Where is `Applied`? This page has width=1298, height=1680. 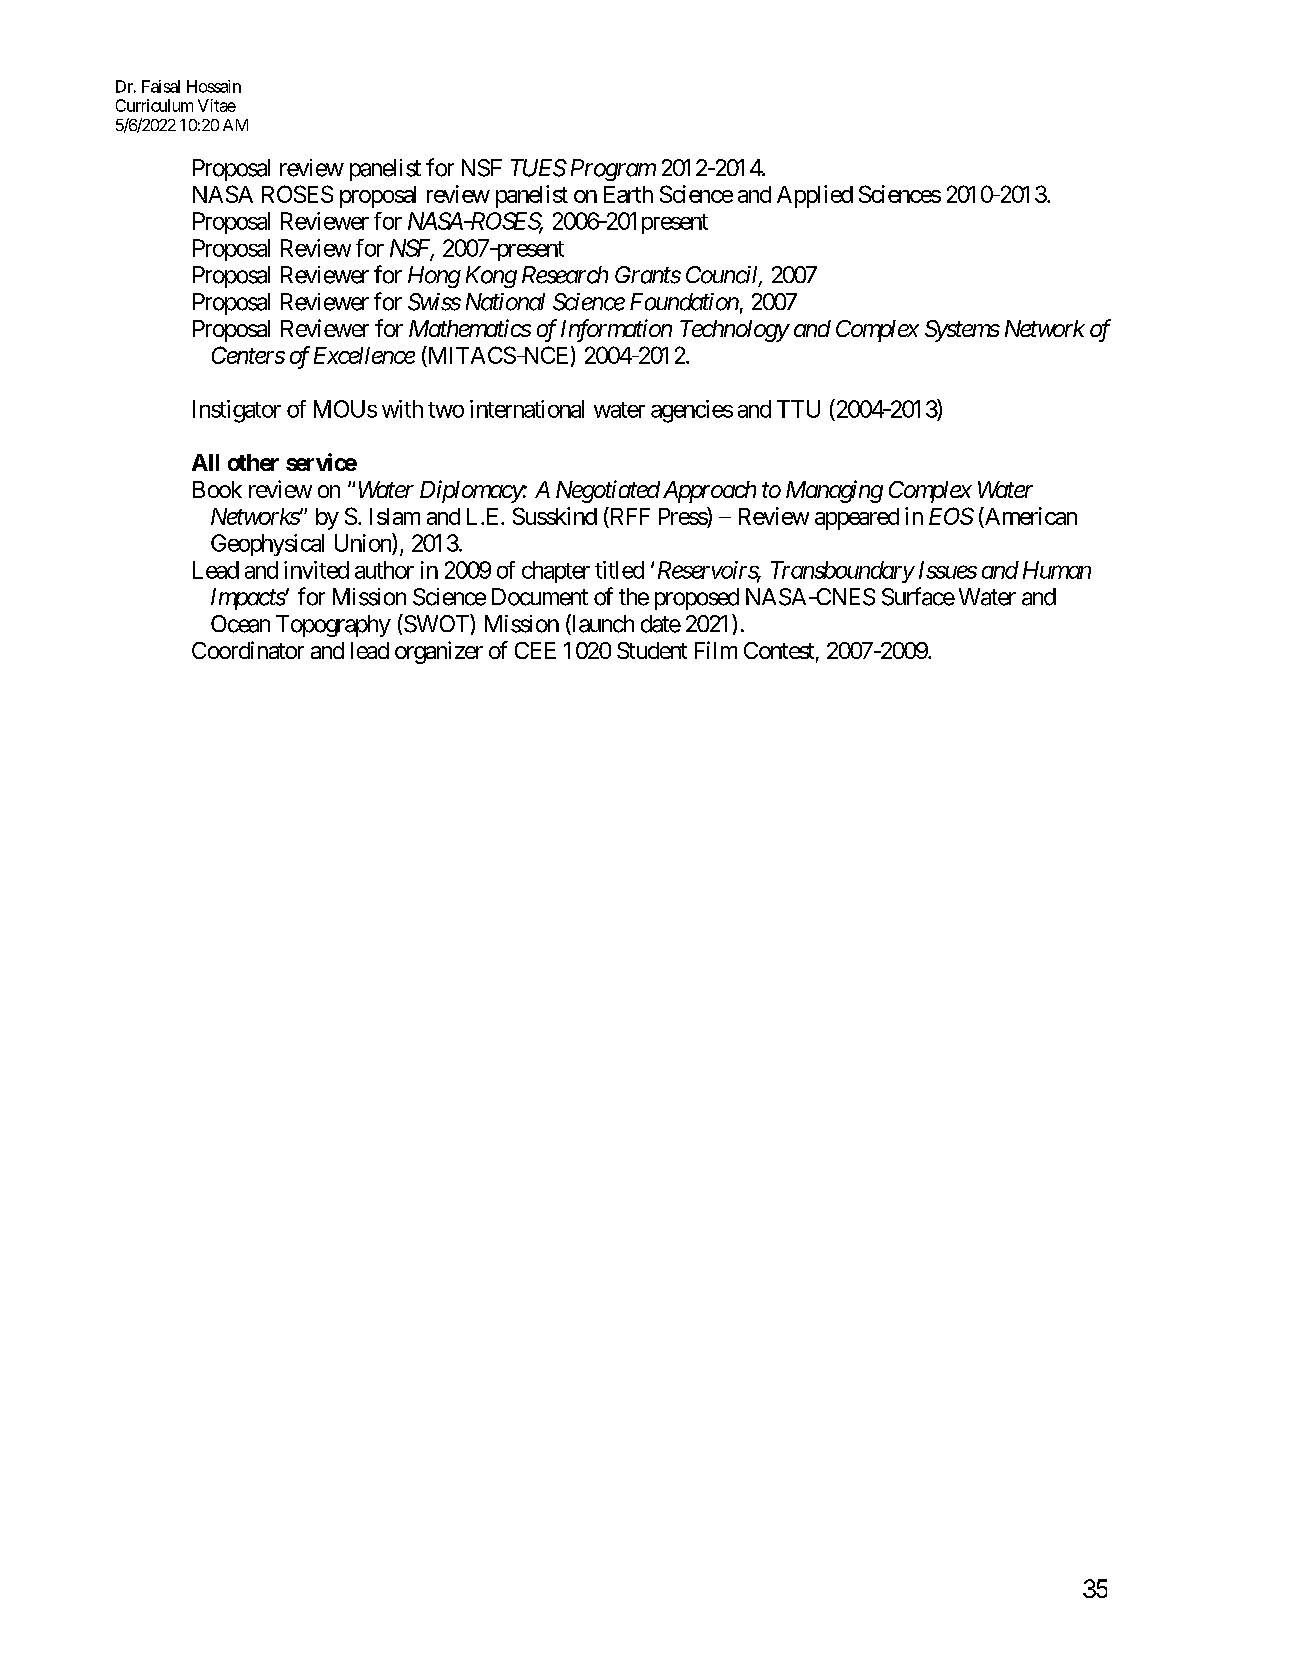
Applied is located at coordinates (815, 196).
